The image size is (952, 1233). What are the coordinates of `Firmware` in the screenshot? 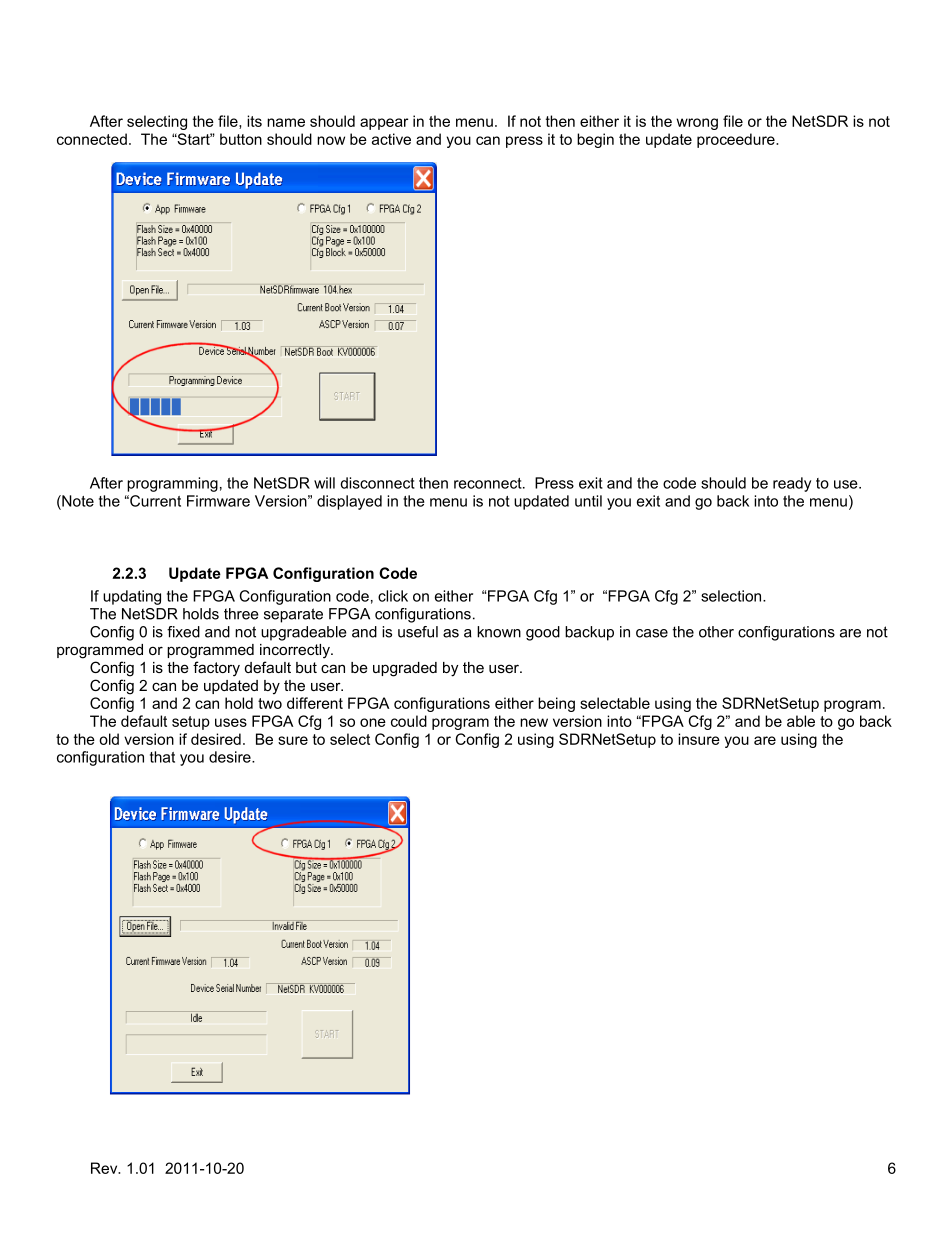 It's located at (218, 501).
